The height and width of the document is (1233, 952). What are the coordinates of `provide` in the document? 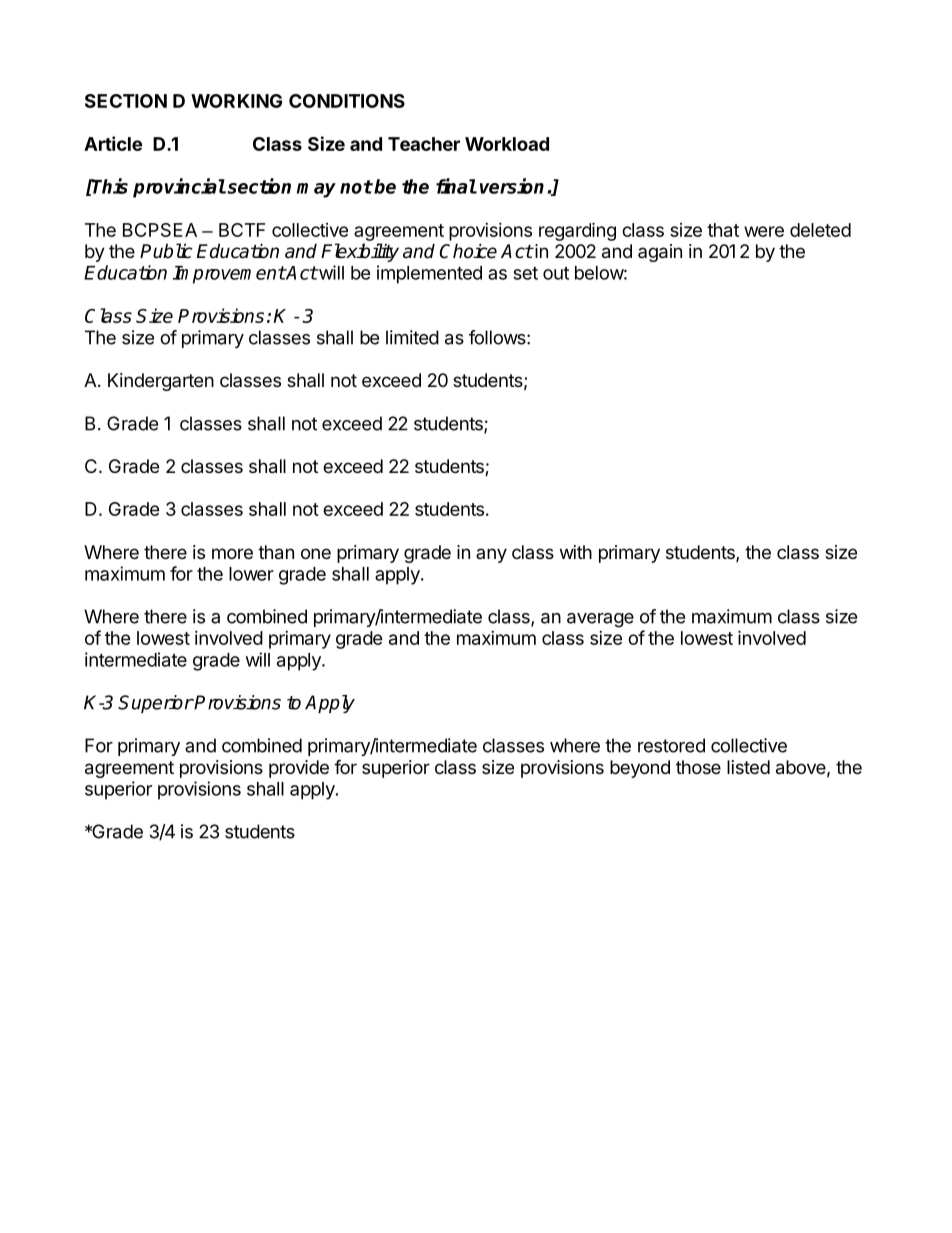 It's located at (299, 769).
